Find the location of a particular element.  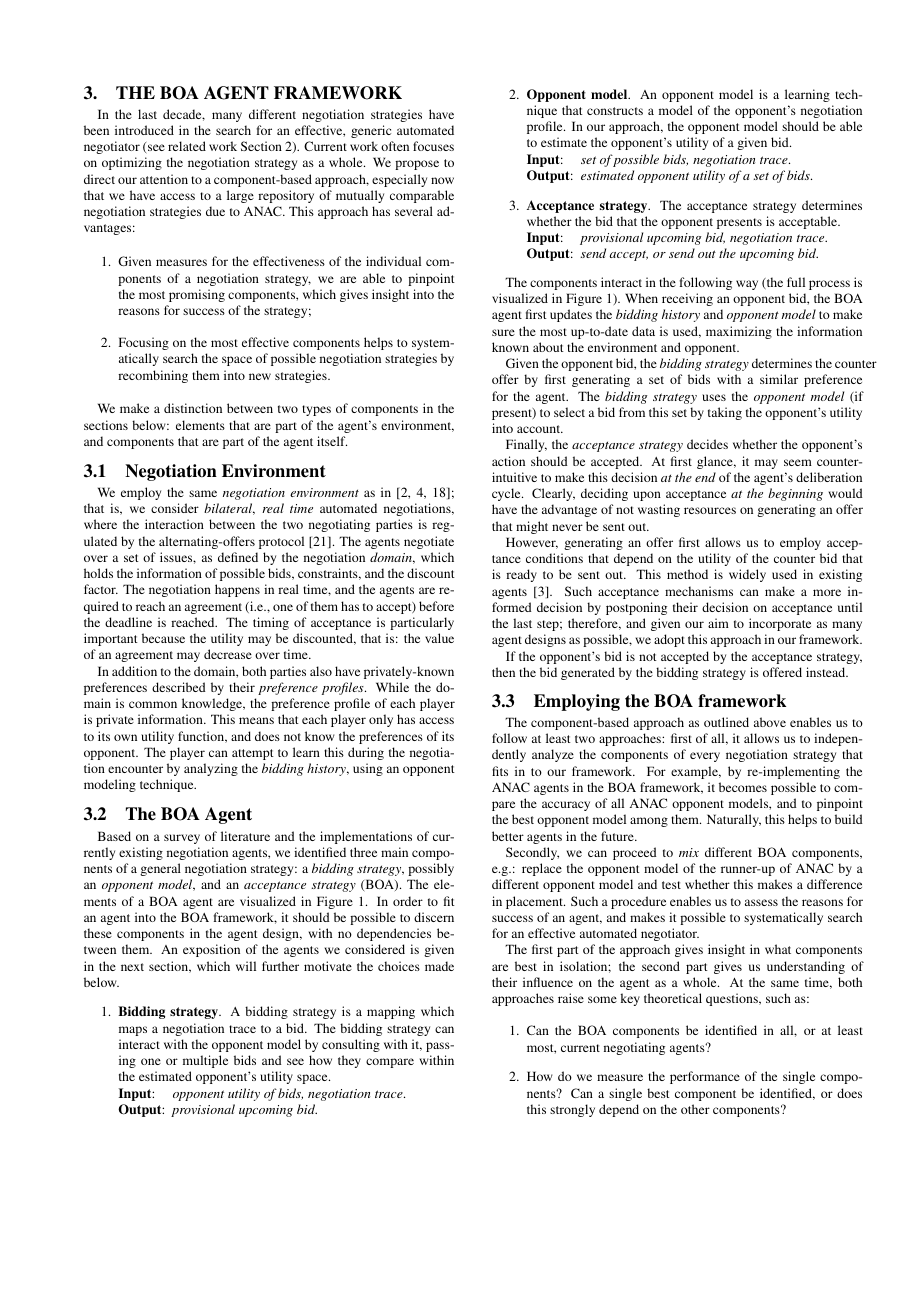

because is located at coordinates (163, 638).
